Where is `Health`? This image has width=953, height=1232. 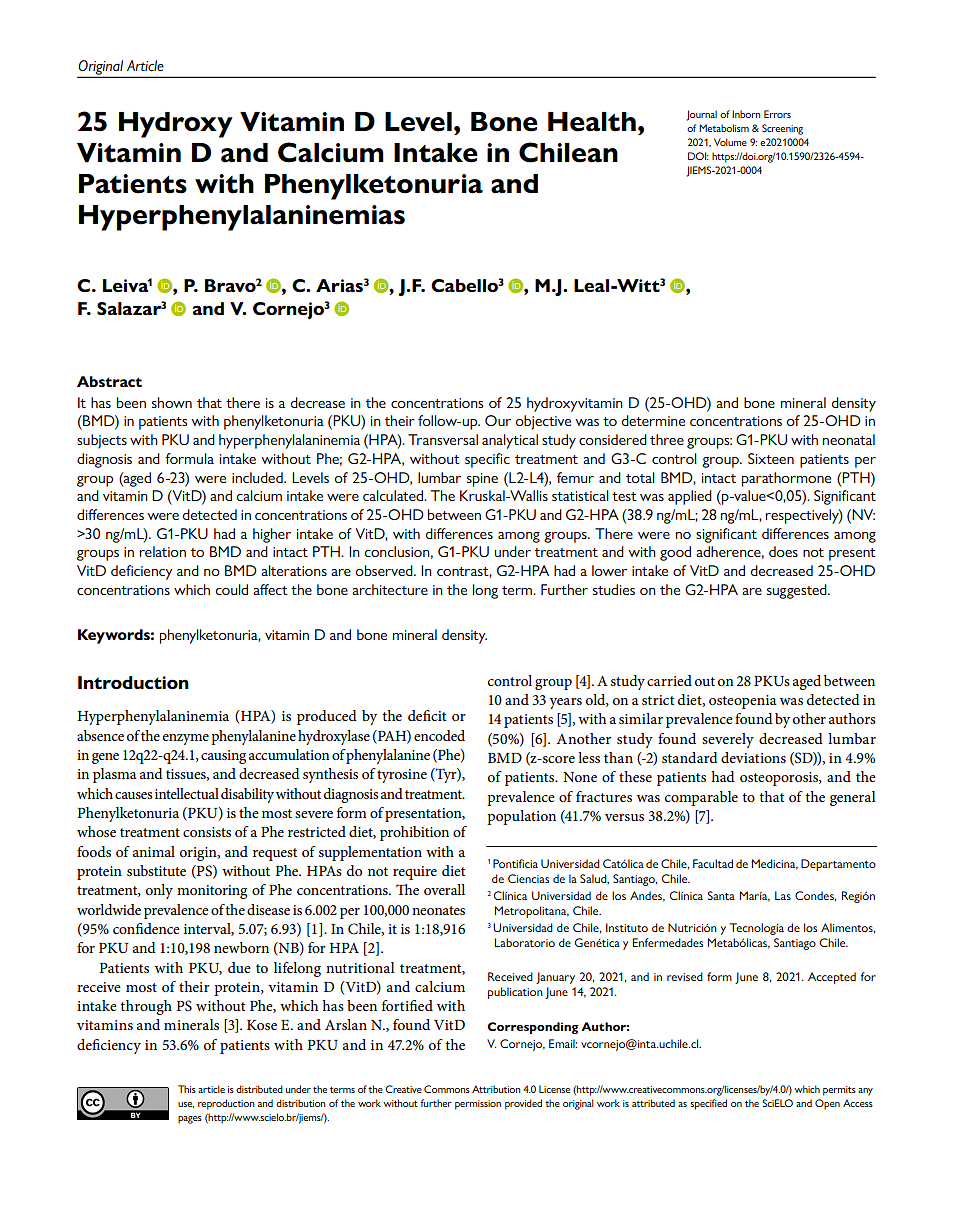
Health is located at coordinates (592, 122).
